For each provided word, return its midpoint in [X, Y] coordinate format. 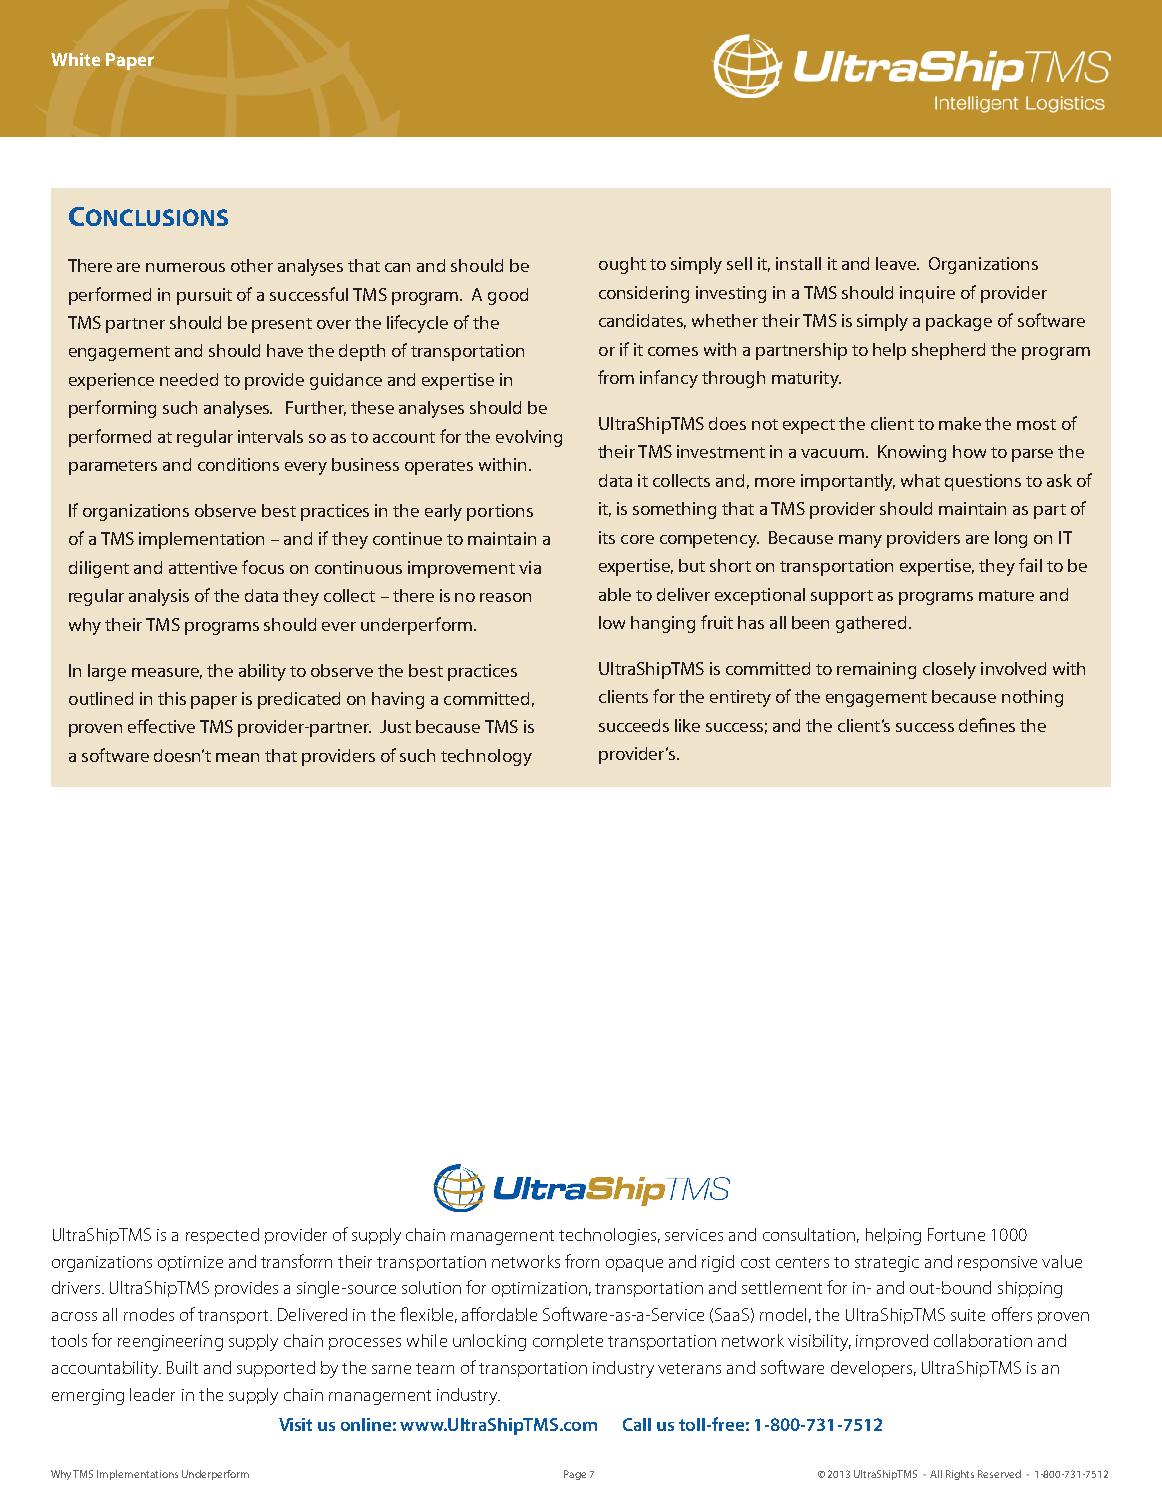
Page [575, 1475]
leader [152, 1394]
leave [897, 263]
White [75, 59]
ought [622, 265]
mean [237, 757]
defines [987, 725]
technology [486, 757]
